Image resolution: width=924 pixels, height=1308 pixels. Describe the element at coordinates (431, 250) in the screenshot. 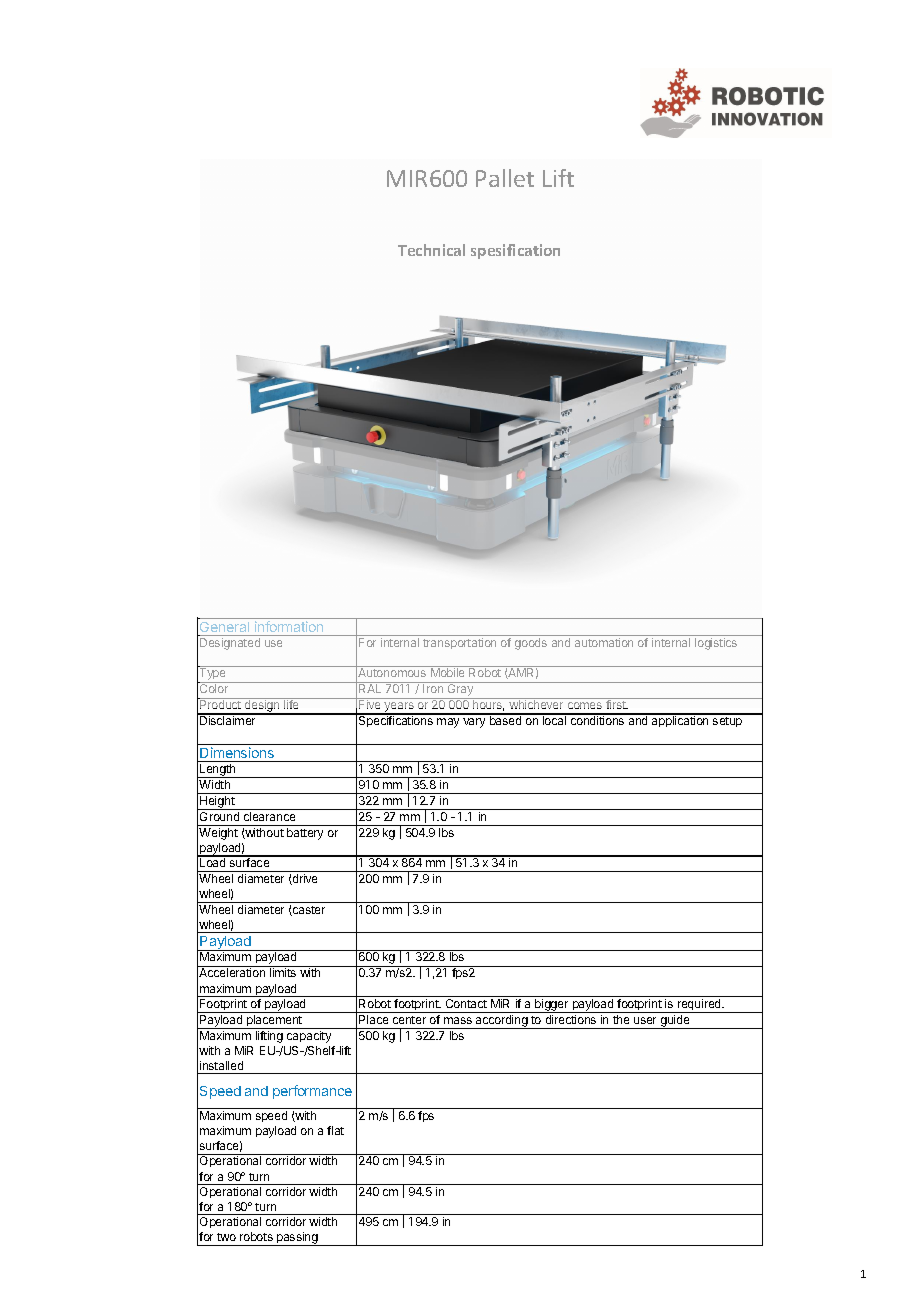

I see `Technical` at that location.
